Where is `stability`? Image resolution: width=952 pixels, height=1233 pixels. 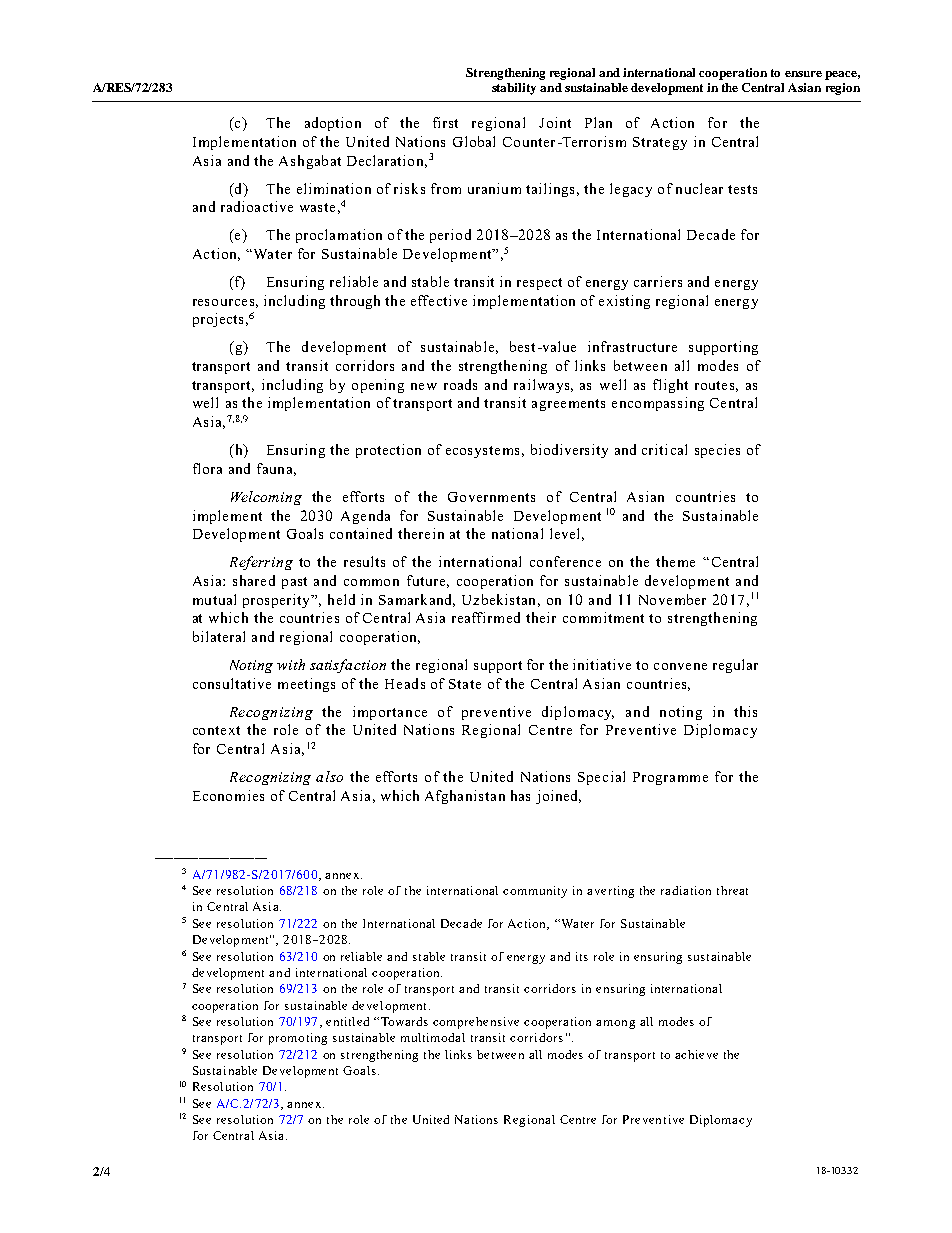
stability is located at coordinates (514, 89).
